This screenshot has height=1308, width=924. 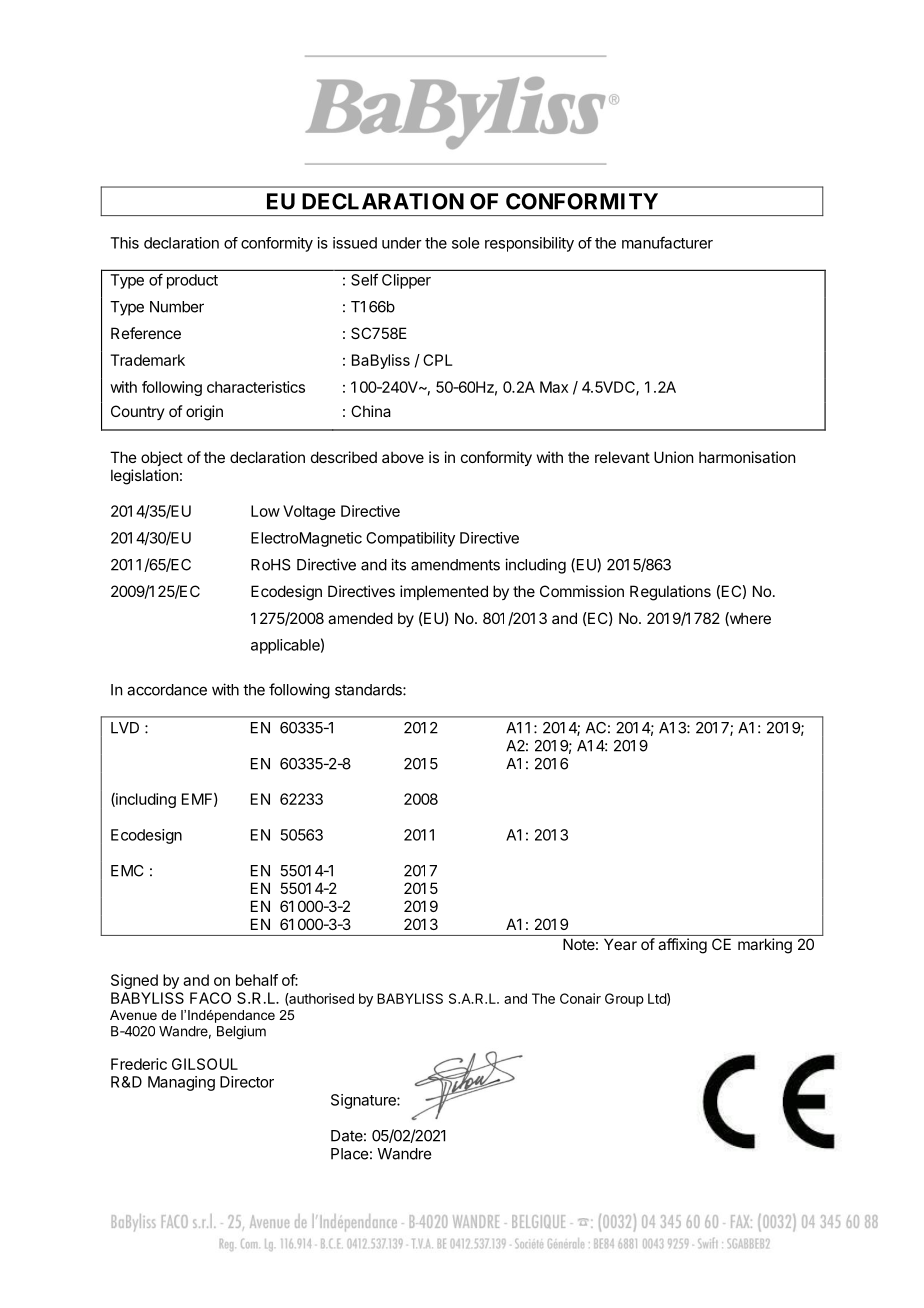 I want to click on Regulations, so click(x=670, y=593).
